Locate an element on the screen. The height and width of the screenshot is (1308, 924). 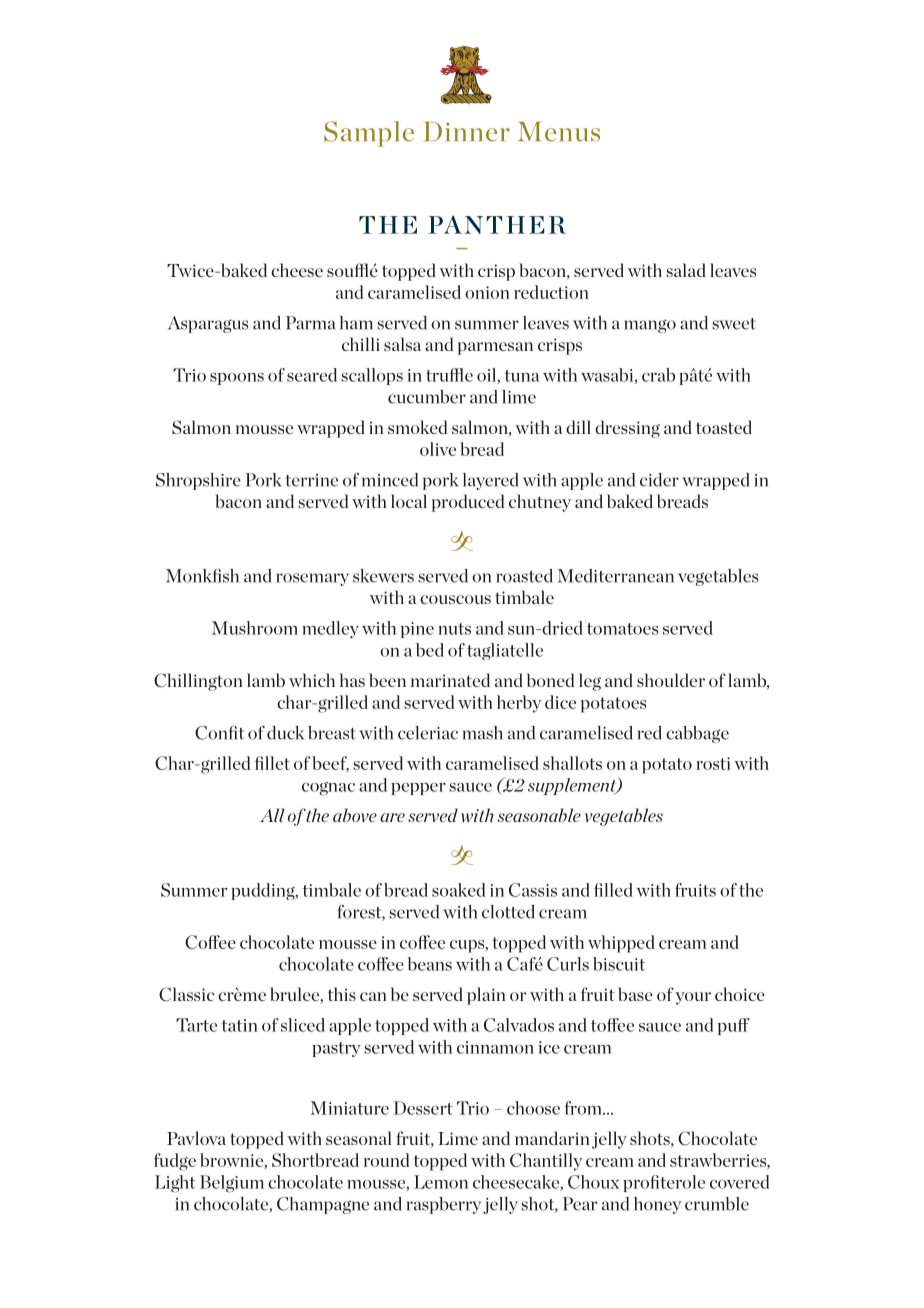
smoked is located at coordinates (417, 427).
